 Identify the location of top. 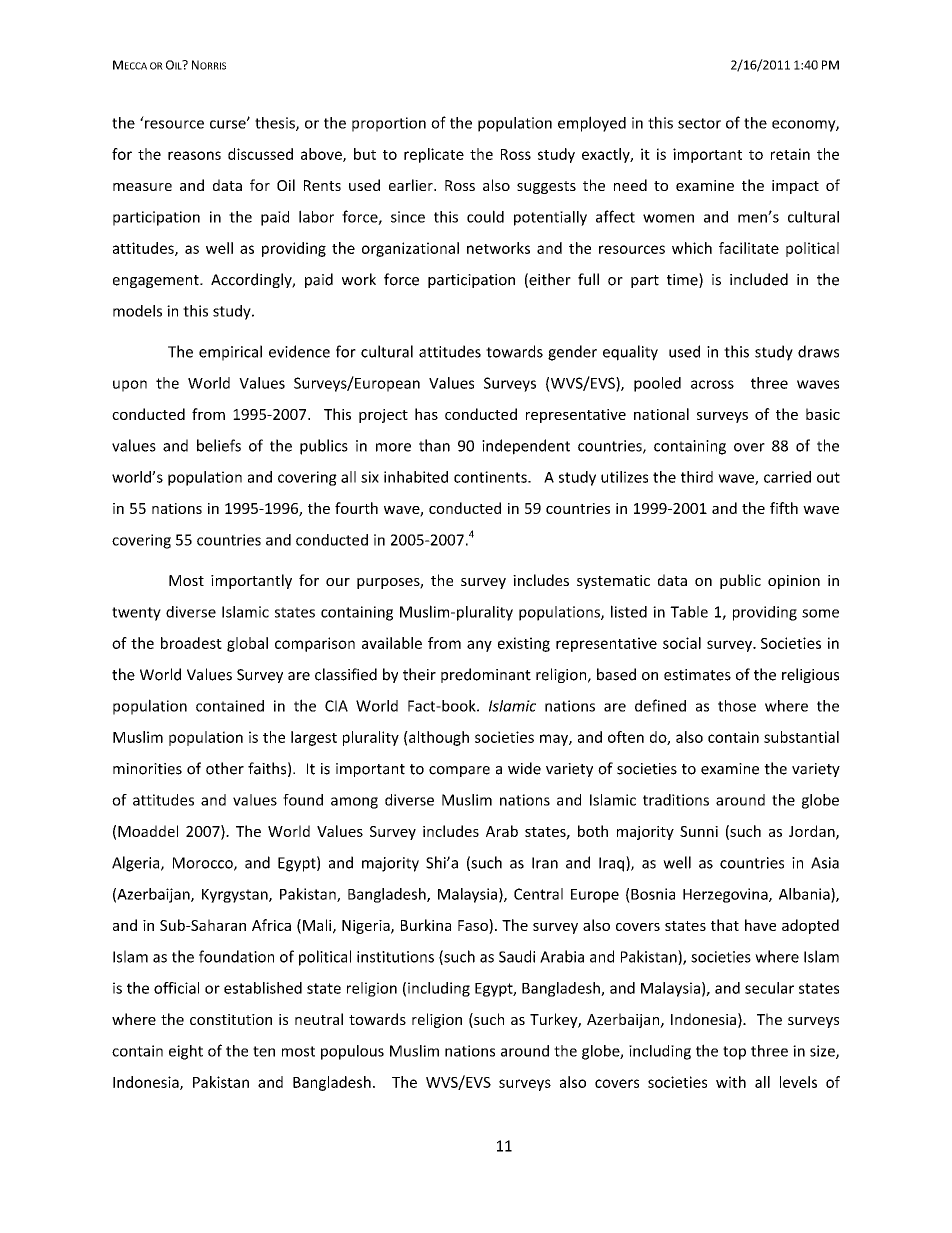
(734, 1053).
